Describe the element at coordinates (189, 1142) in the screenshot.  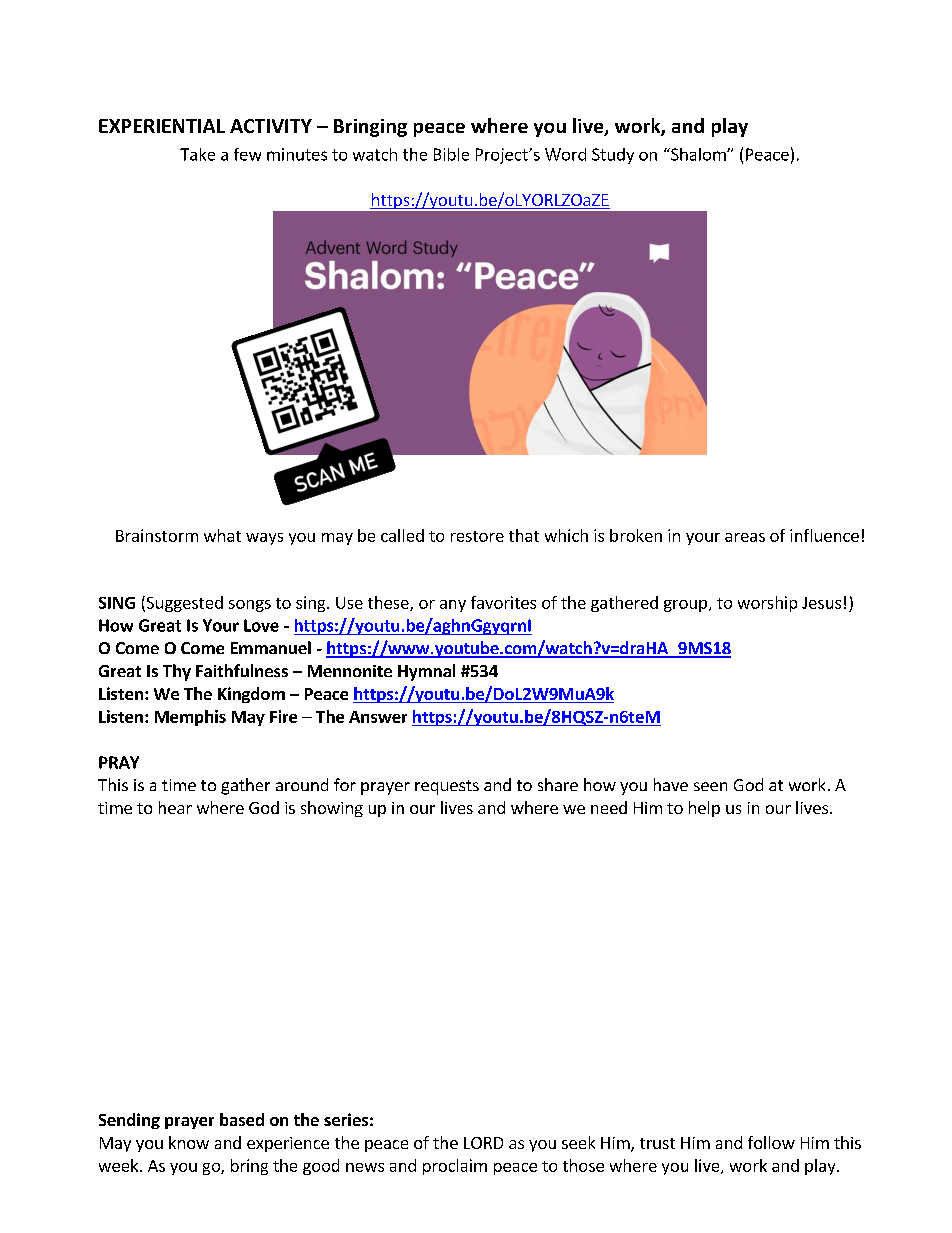
I see `know` at that location.
